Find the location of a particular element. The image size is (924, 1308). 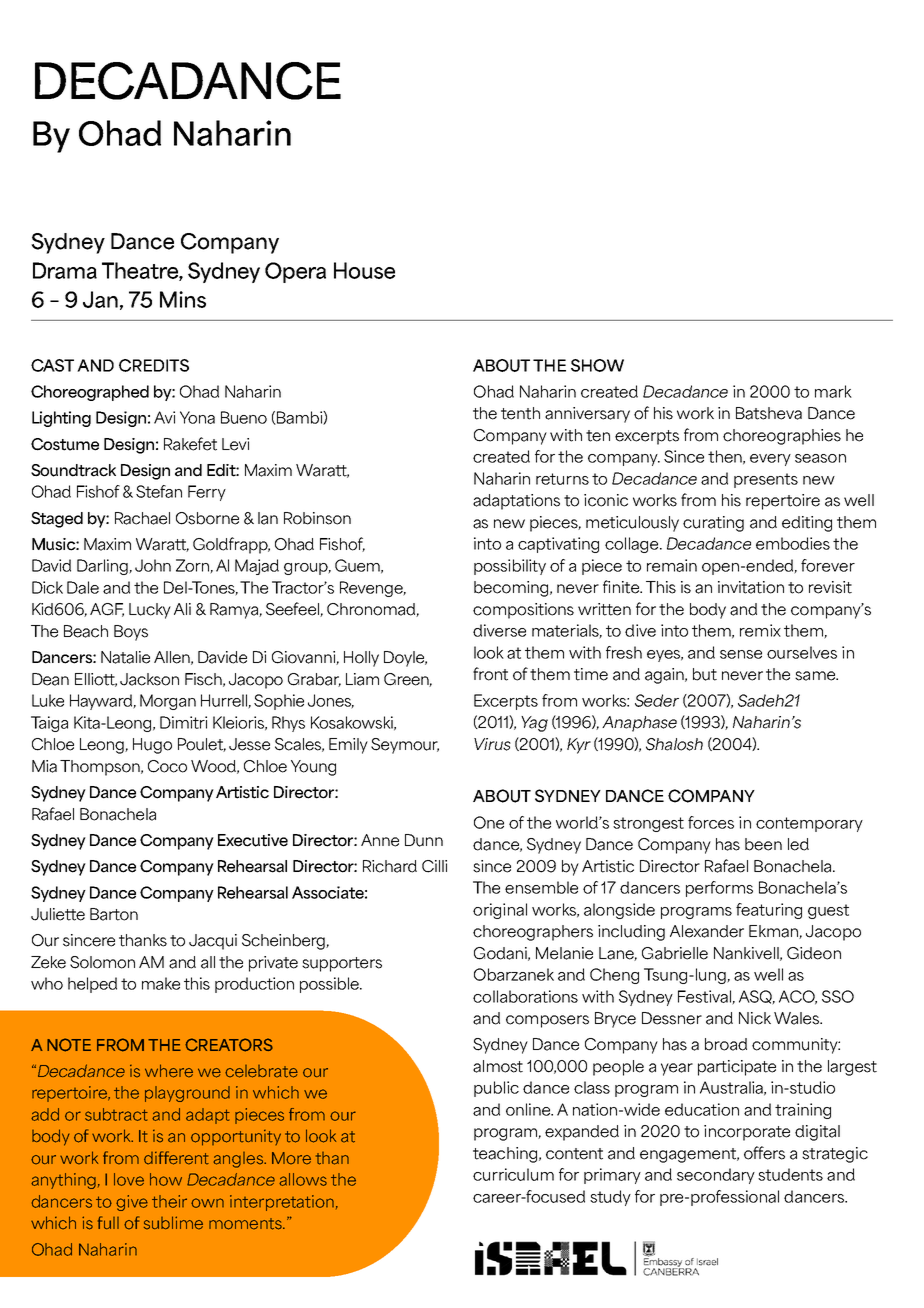

mark is located at coordinates (833, 391).
